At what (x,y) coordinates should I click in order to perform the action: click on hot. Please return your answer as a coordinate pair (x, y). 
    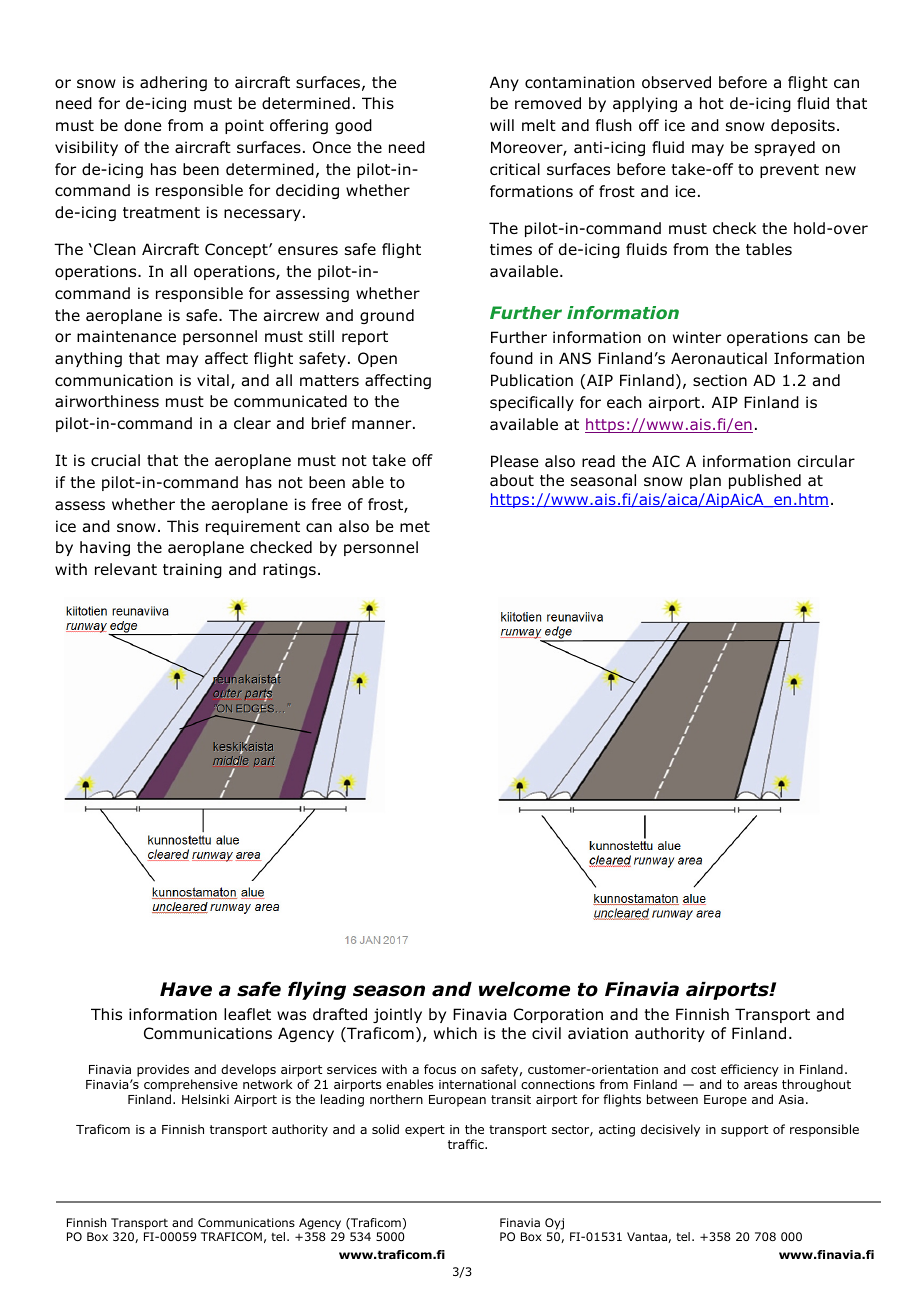
    Looking at the image, I should click on (712, 103).
